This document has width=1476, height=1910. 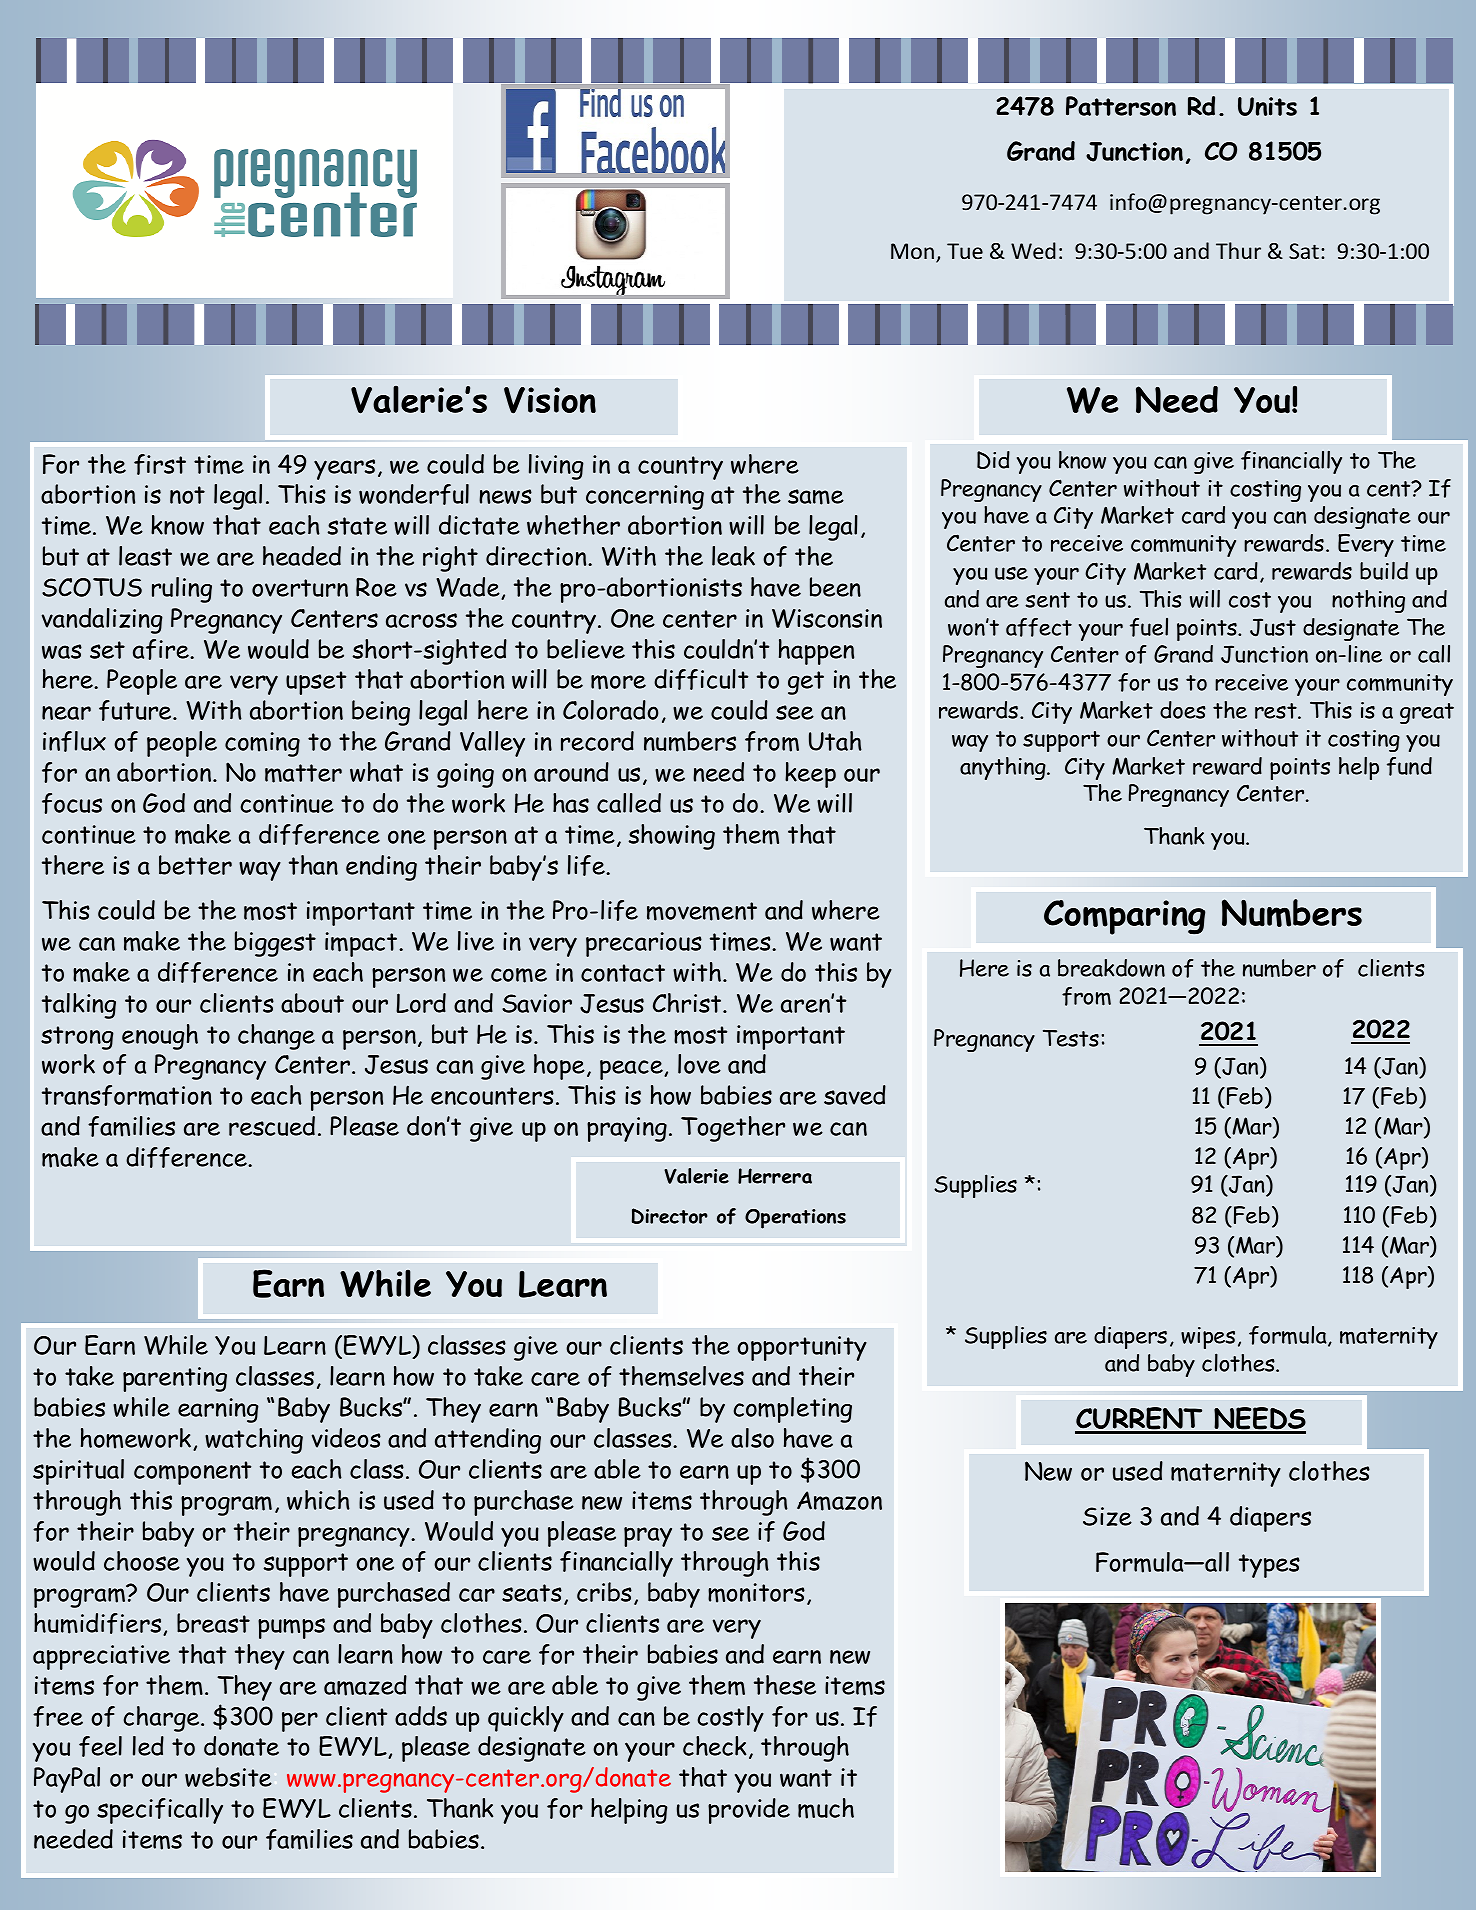 What do you see at coordinates (1267, 106) in the document?
I see `Units` at bounding box center [1267, 106].
